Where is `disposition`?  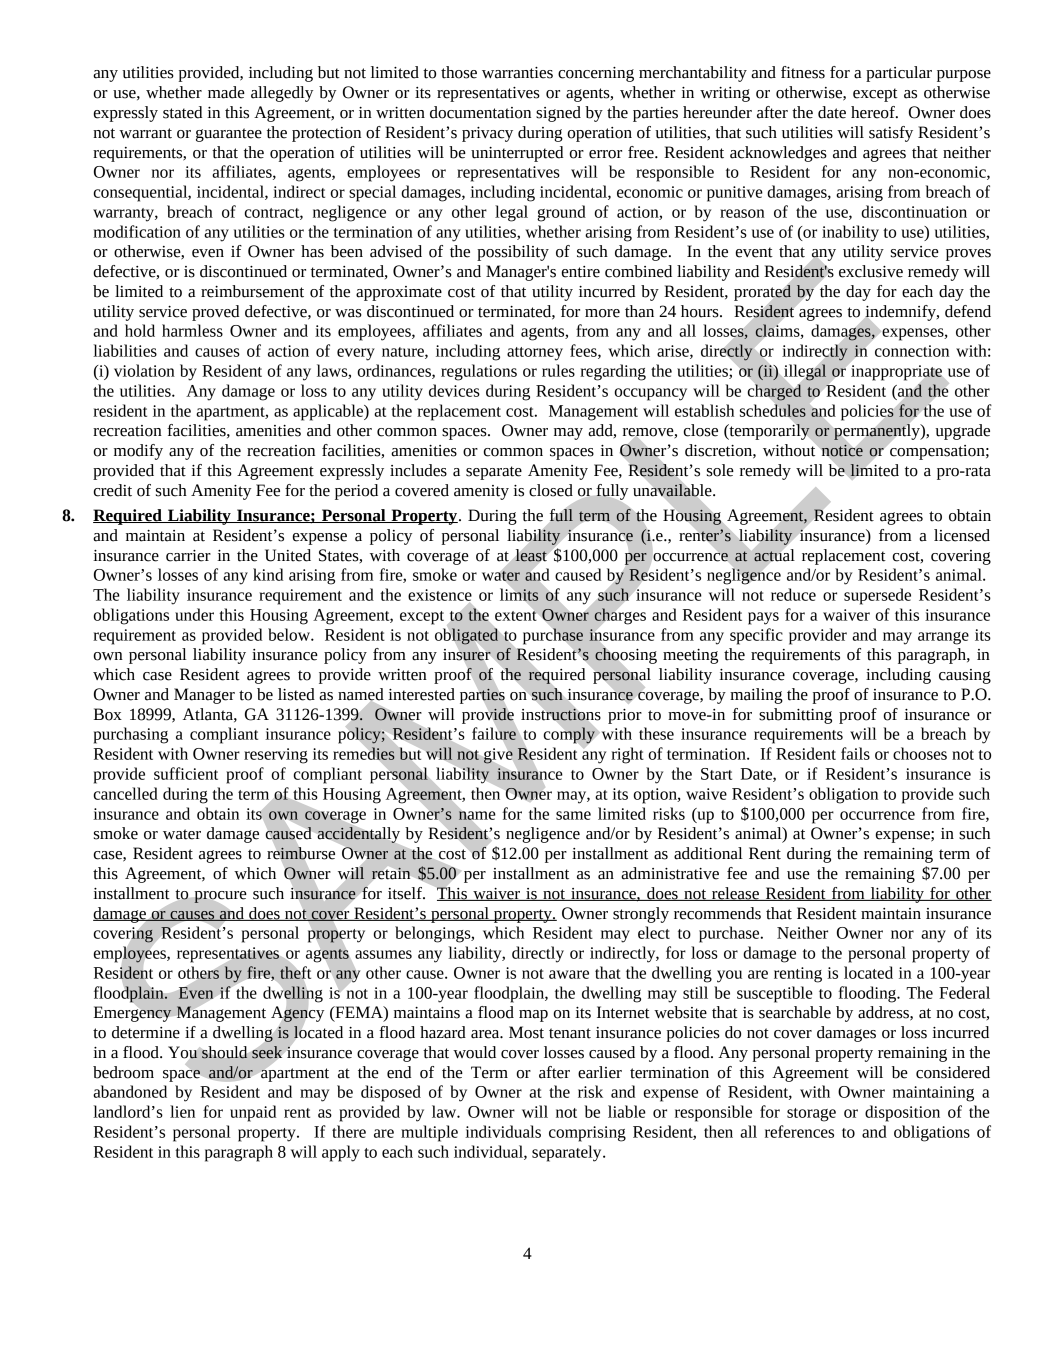 disposition is located at coordinates (902, 1113).
